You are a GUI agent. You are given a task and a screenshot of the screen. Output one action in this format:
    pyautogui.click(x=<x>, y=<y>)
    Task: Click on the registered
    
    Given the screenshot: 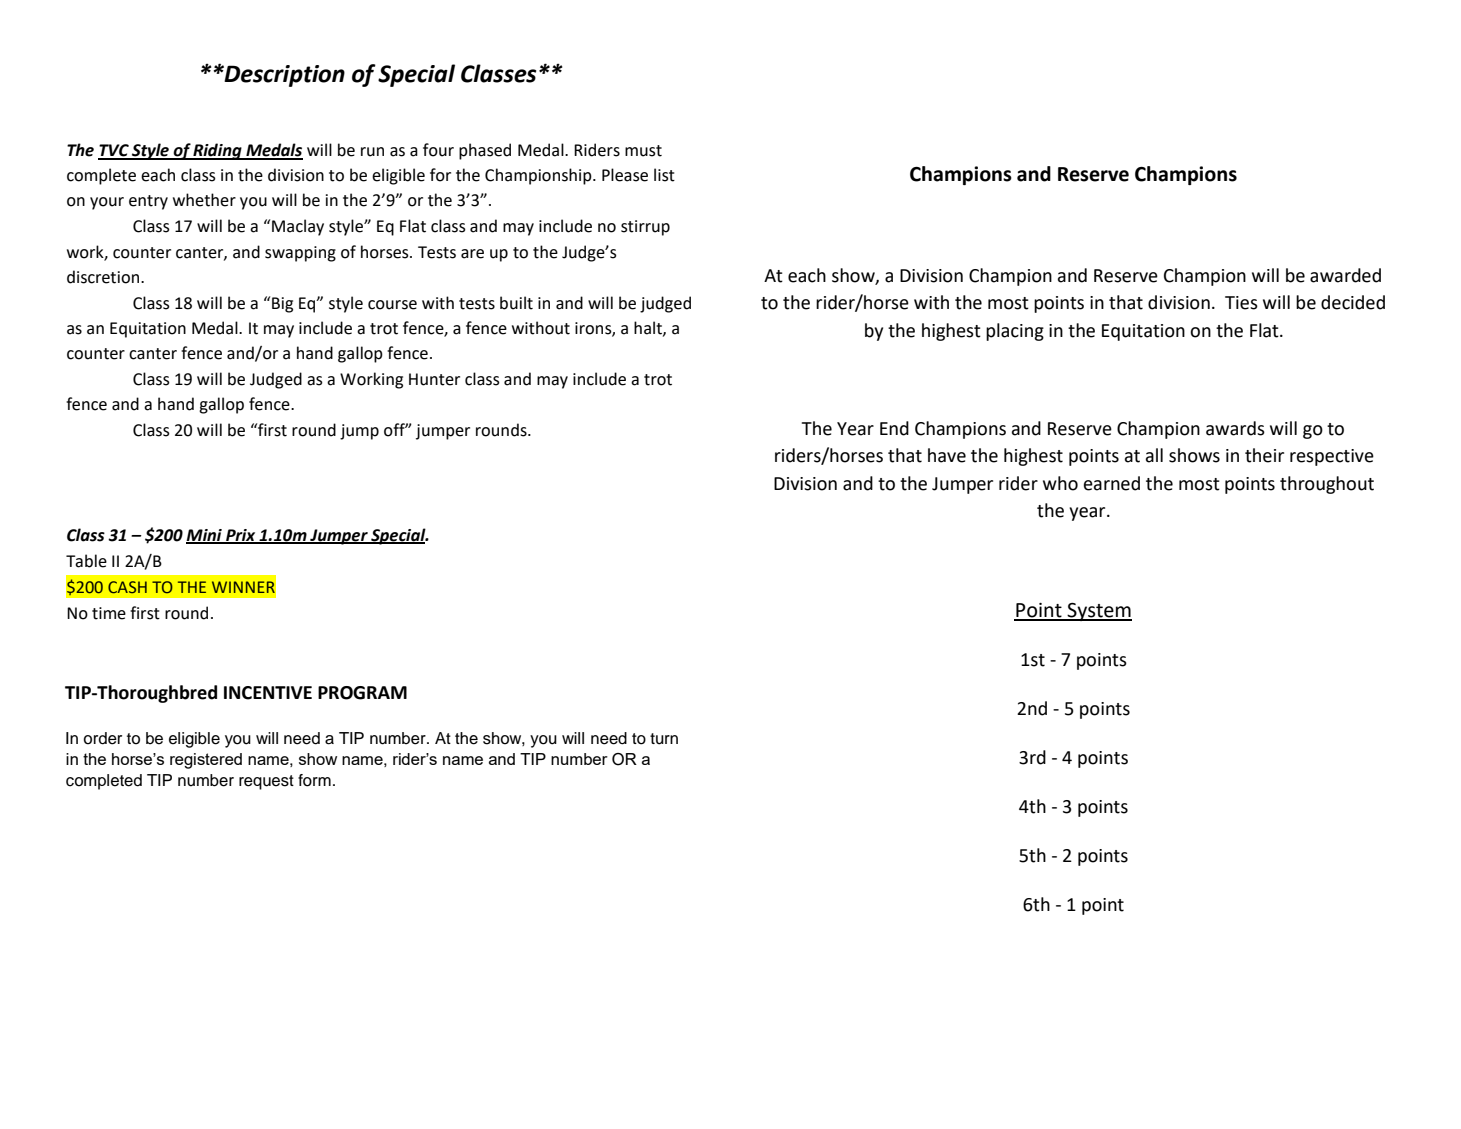 What is the action you would take?
    pyautogui.click(x=206, y=761)
